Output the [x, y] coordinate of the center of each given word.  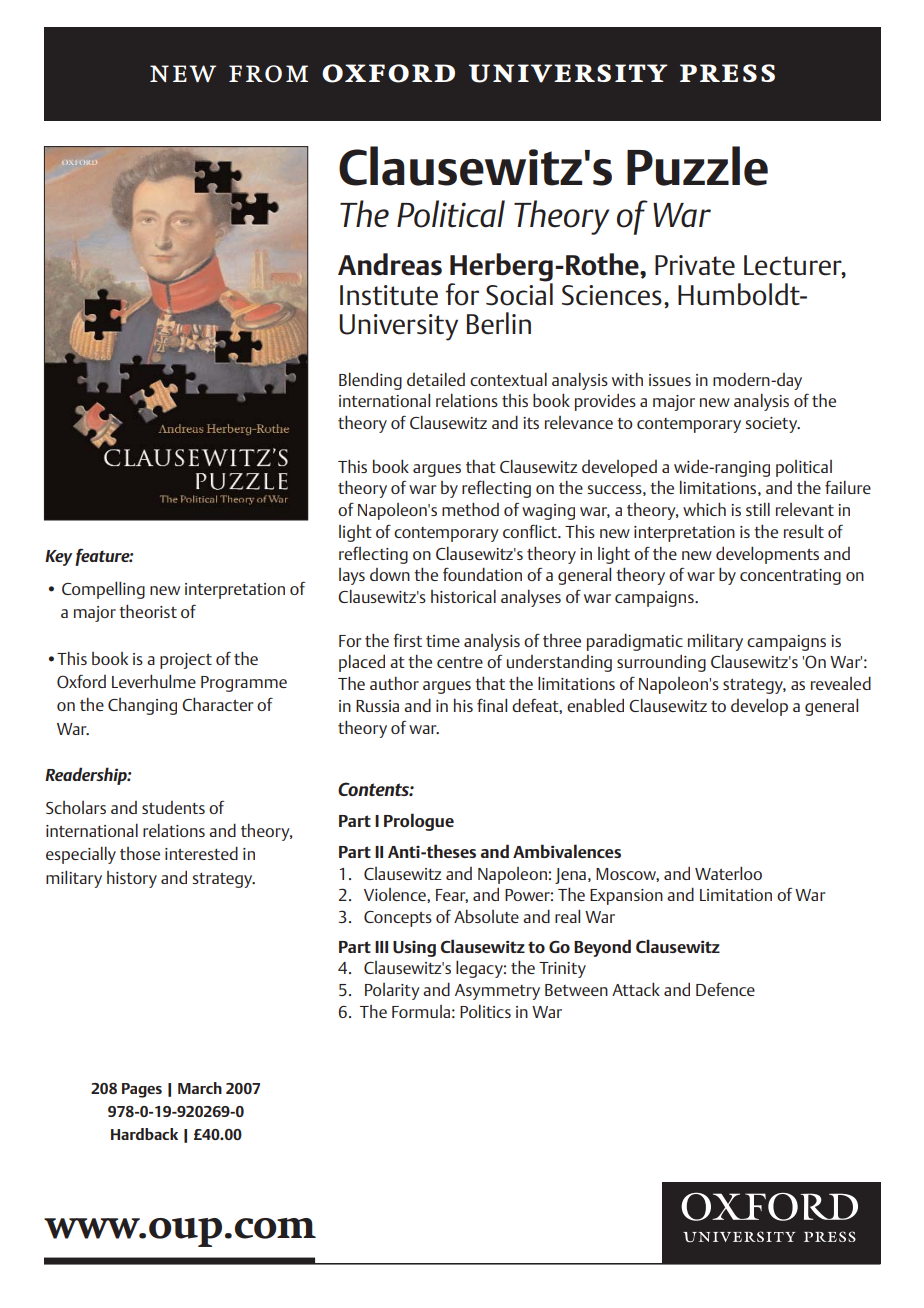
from [268, 74]
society [772, 425]
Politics [485, 1011]
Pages [142, 1090]
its [531, 423]
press [727, 73]
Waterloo [728, 873]
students [173, 807]
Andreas [390, 264]
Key [58, 558]
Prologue [419, 822]
